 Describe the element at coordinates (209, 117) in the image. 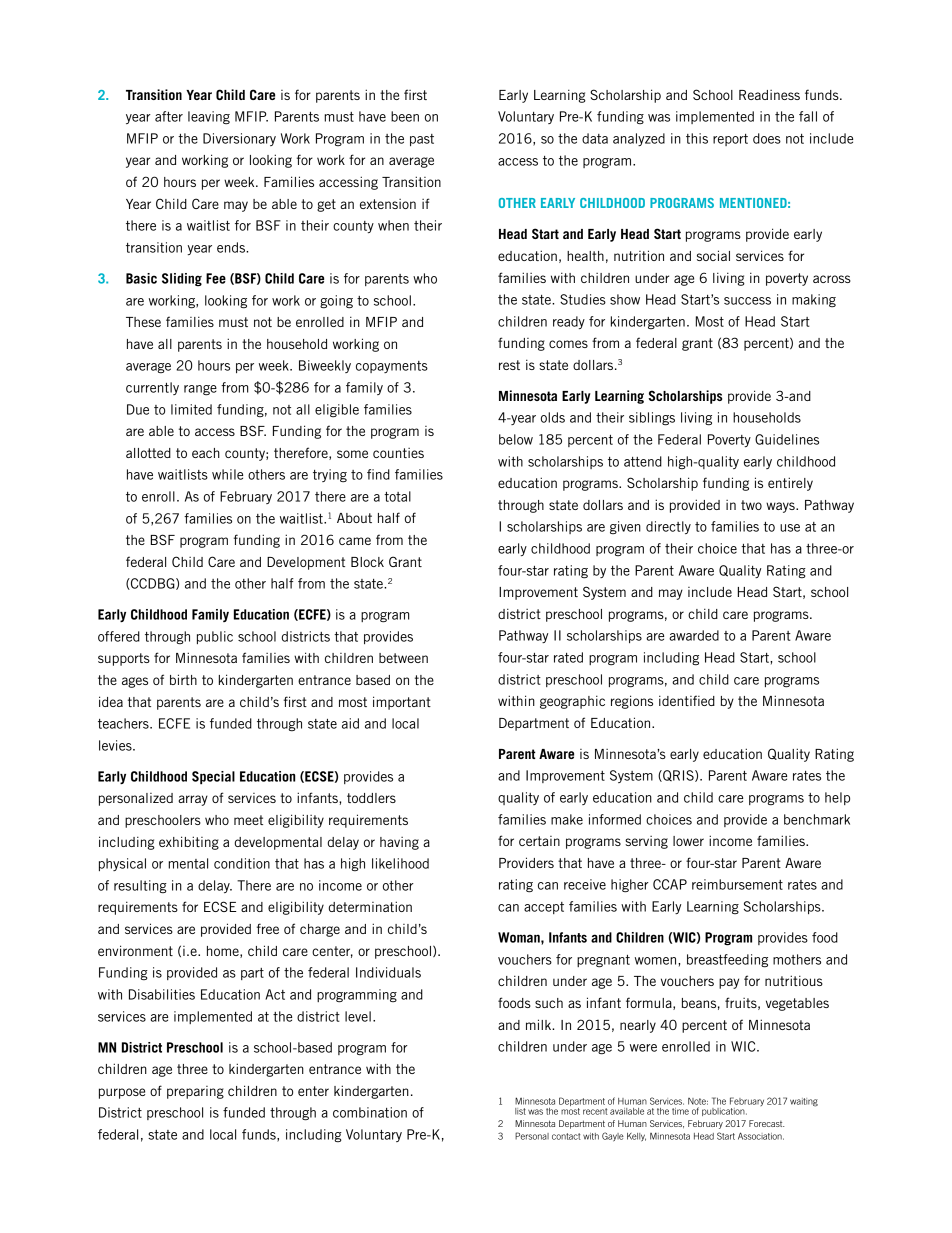

I see `leaving` at that location.
